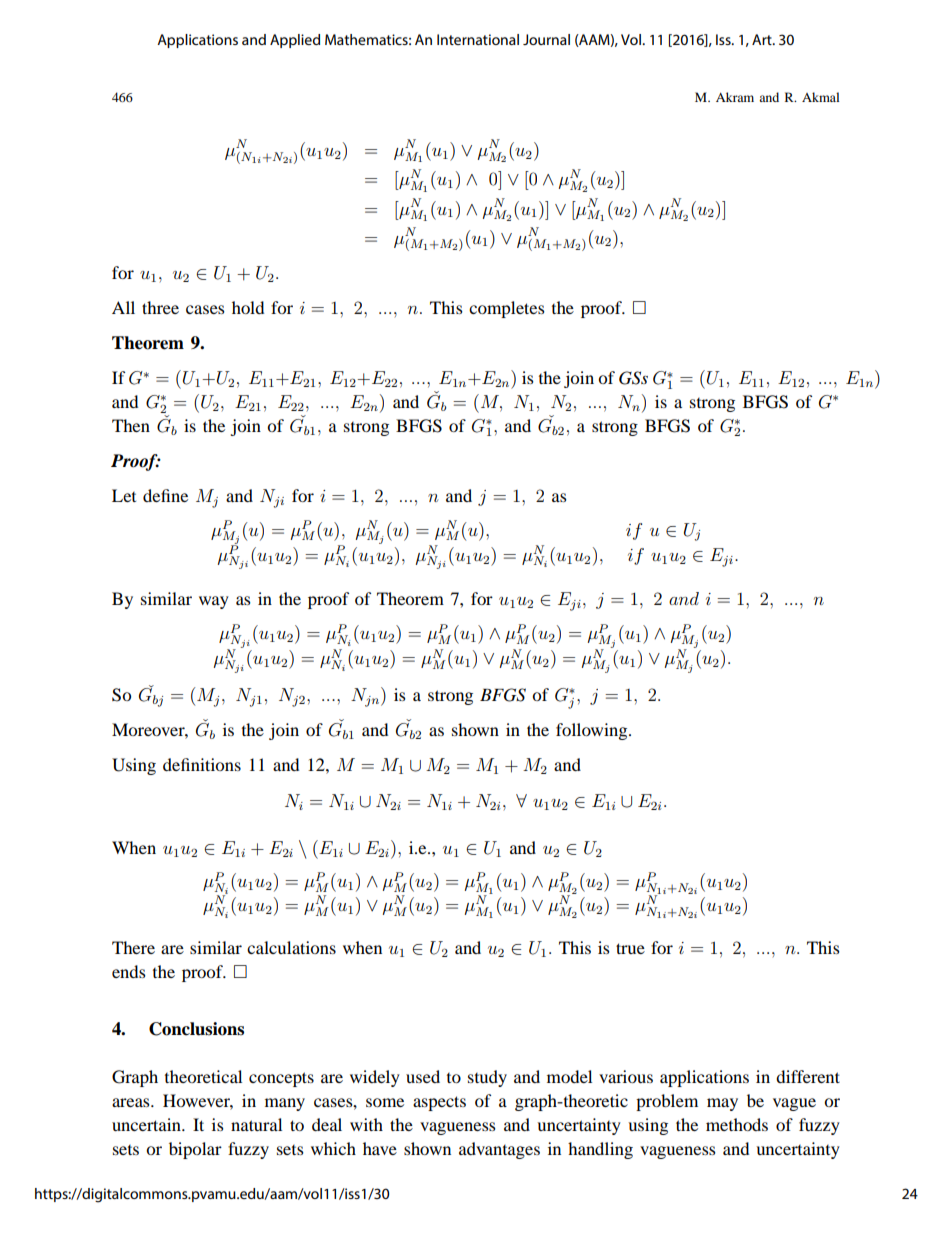  What do you see at coordinates (478, 39) in the page?
I see `International` at bounding box center [478, 39].
